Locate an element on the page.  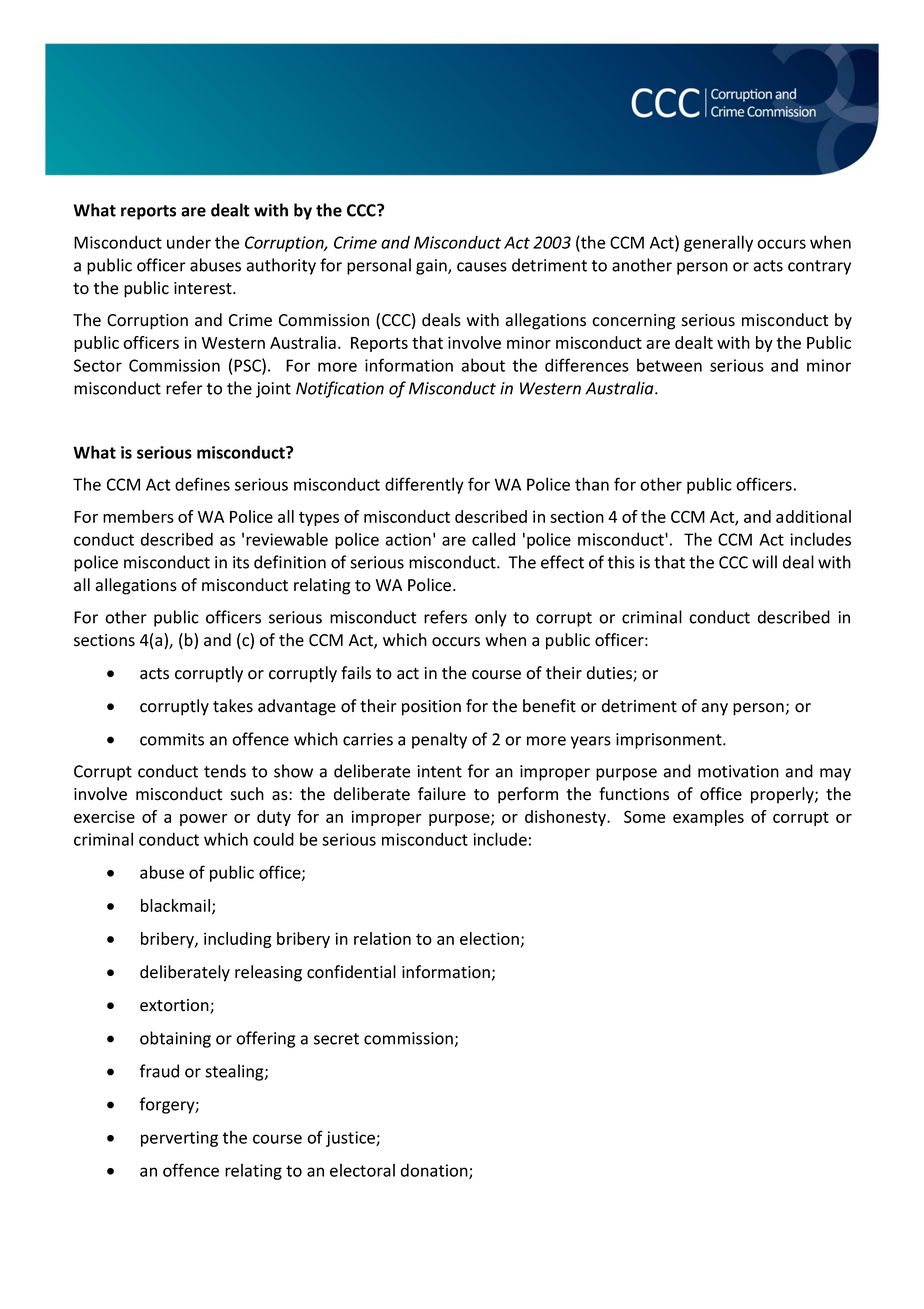
interest is located at coordinates (204, 288).
